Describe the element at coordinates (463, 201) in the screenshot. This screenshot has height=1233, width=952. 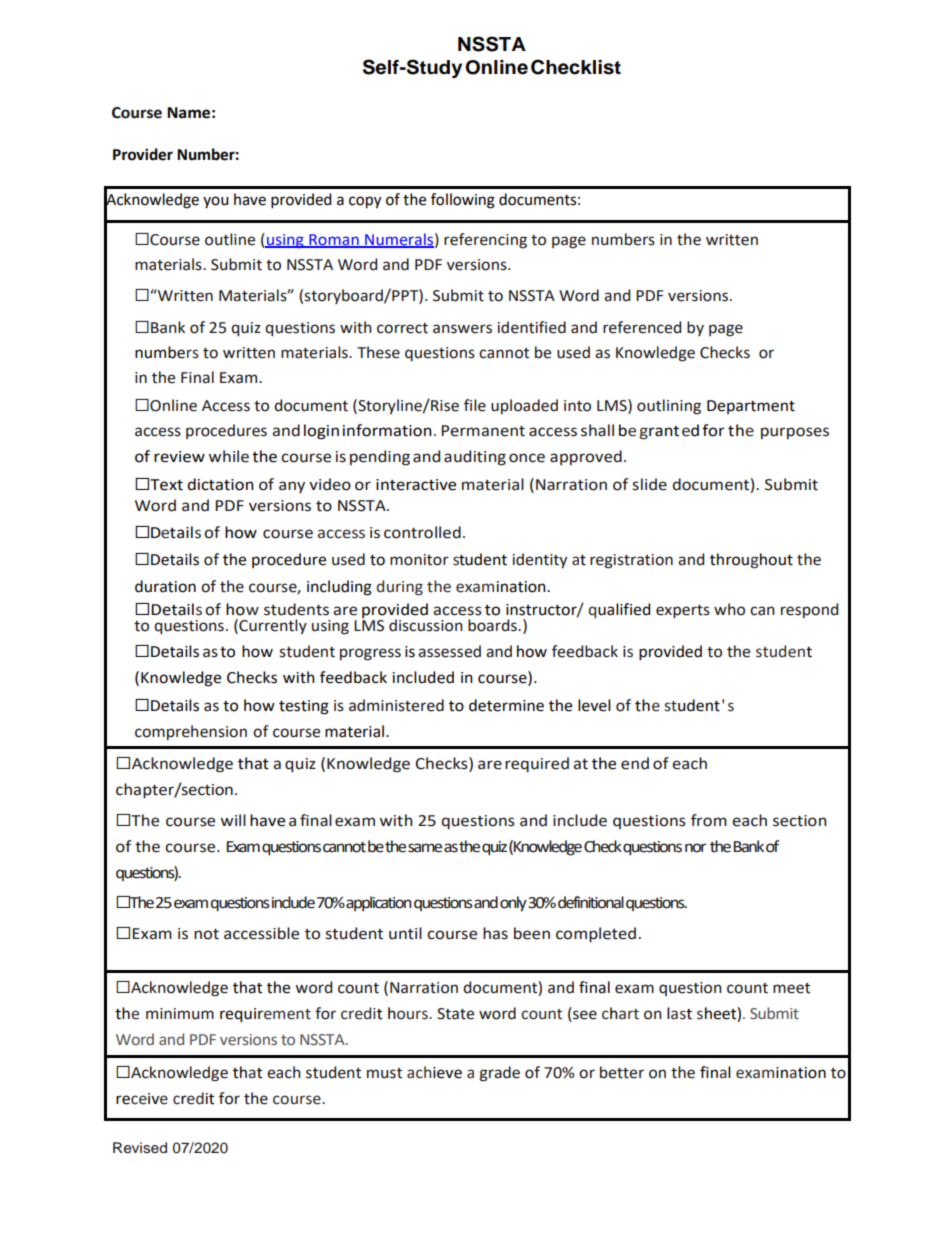
I see `following` at that location.
